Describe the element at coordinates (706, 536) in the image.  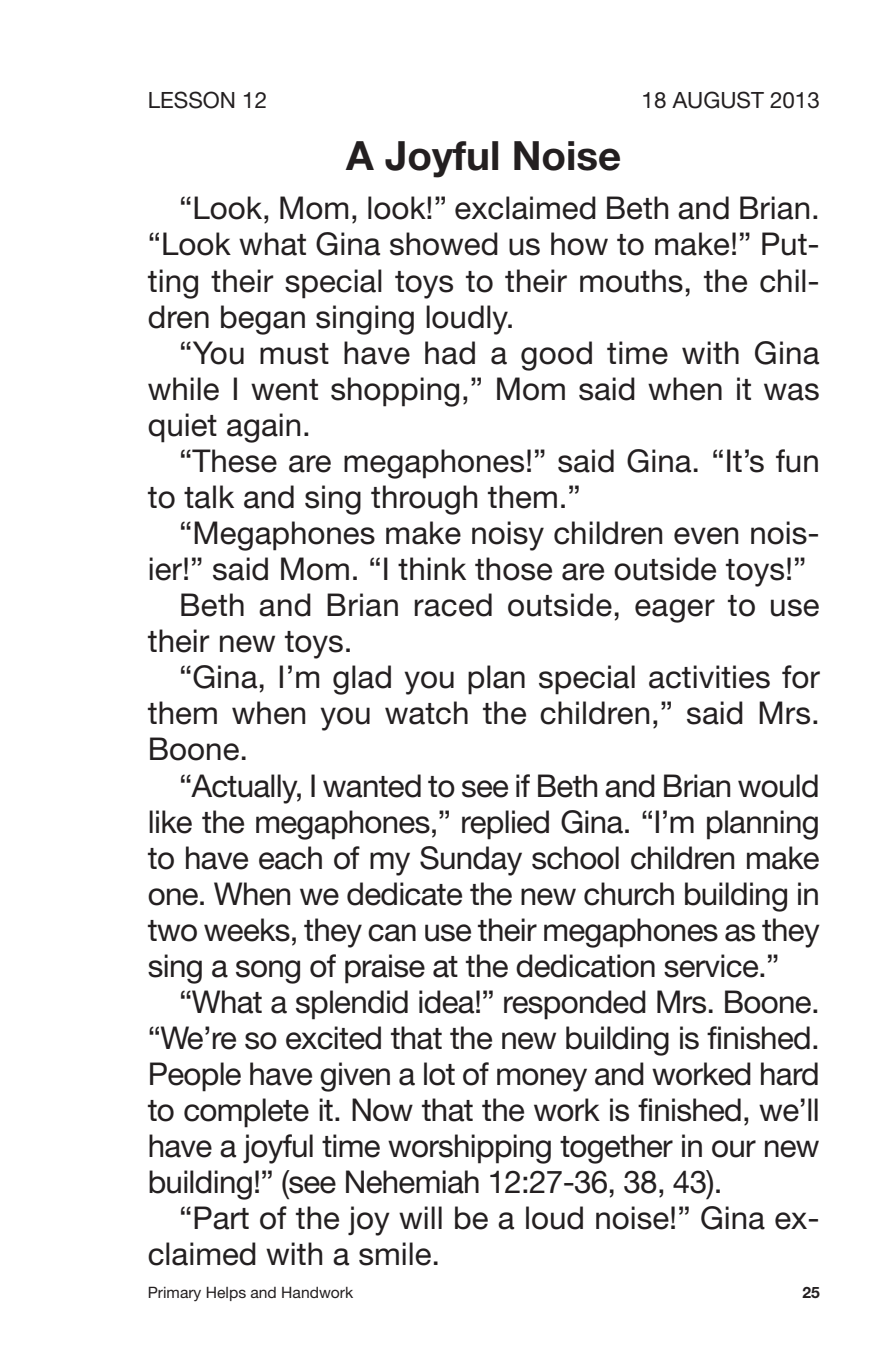
I see `even` at that location.
